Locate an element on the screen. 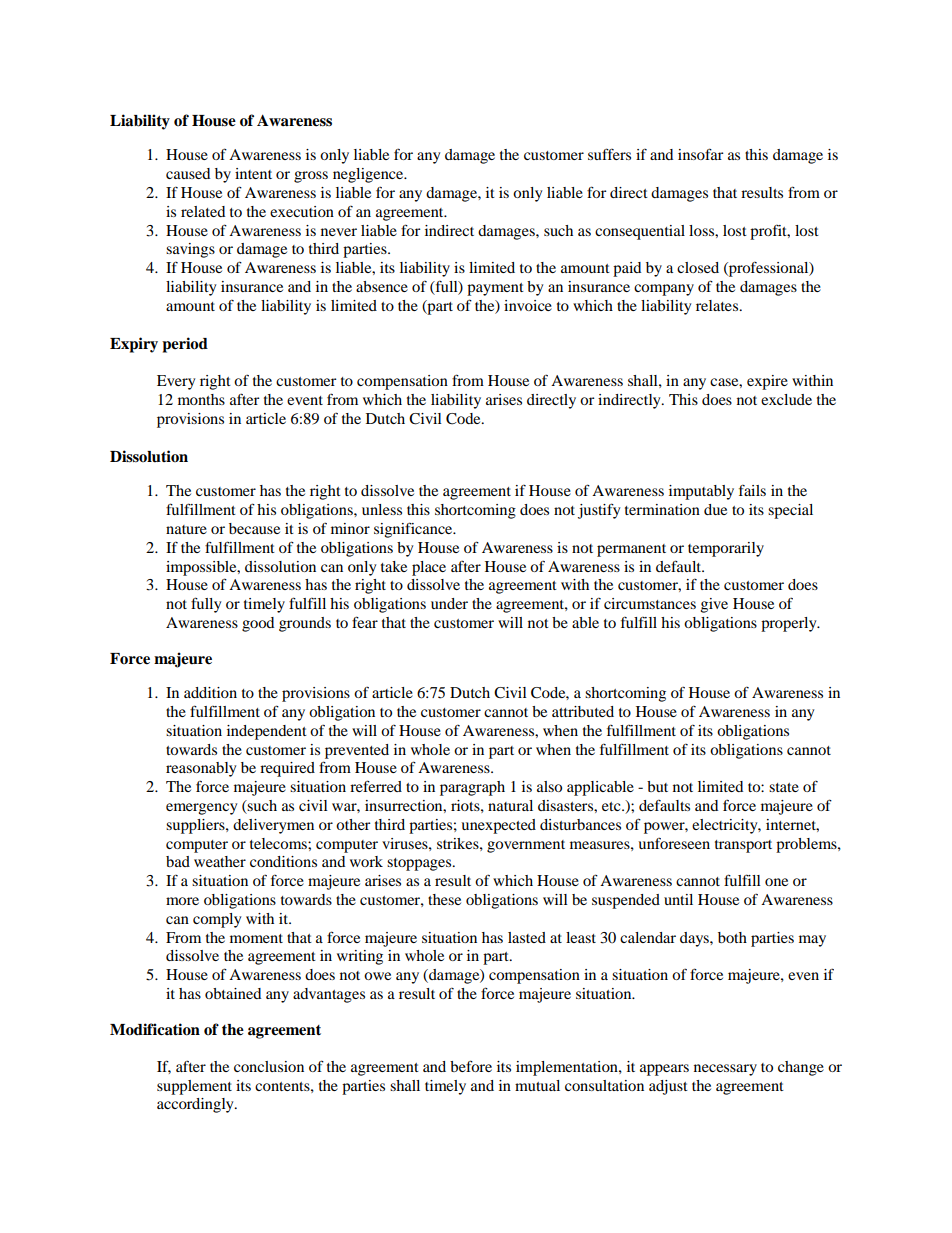  negligence is located at coordinates (369, 175).
